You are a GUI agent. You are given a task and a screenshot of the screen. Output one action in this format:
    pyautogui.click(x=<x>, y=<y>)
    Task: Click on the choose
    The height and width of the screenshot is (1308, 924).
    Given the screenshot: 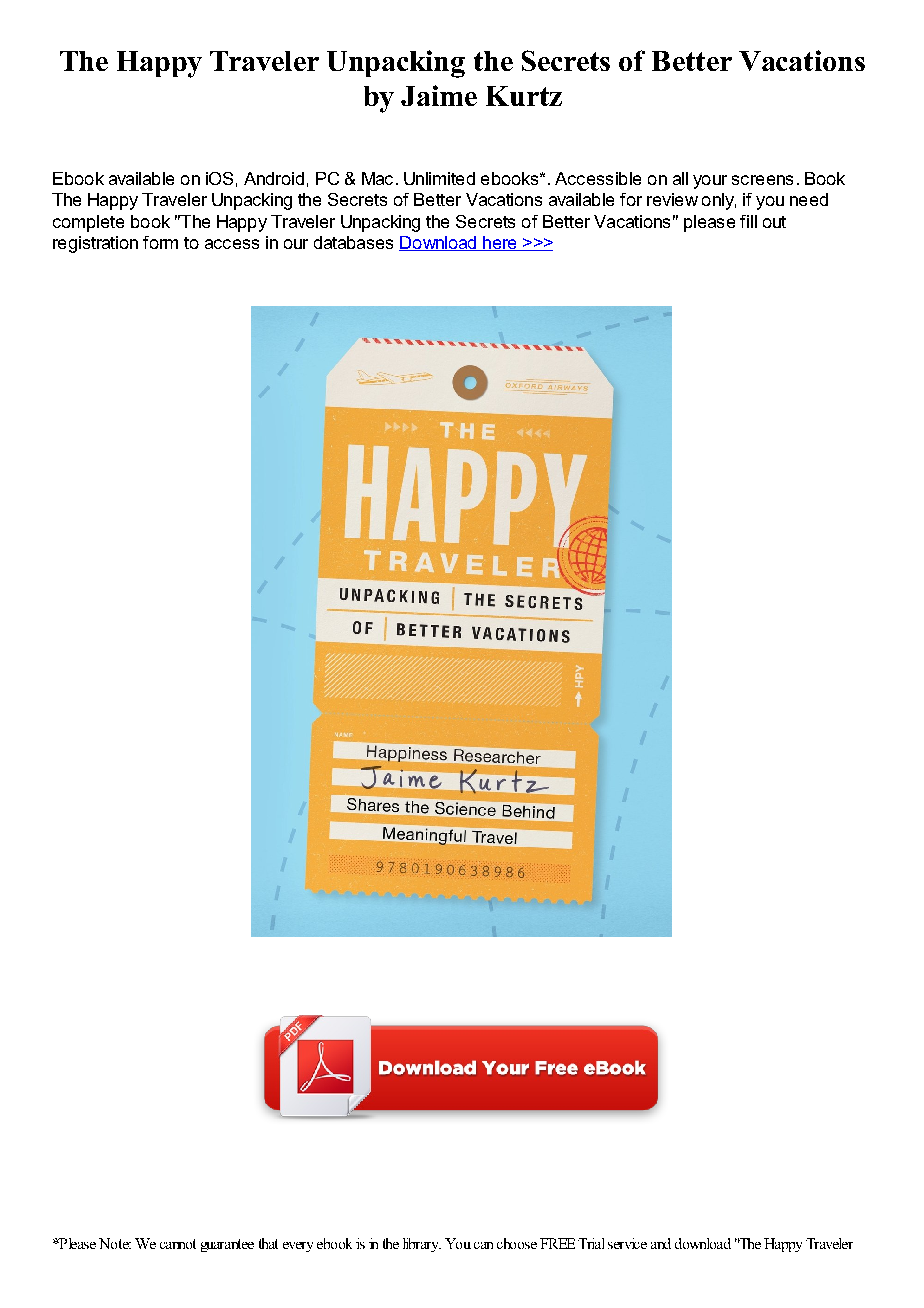 What is the action you would take?
    pyautogui.click(x=517, y=1243)
